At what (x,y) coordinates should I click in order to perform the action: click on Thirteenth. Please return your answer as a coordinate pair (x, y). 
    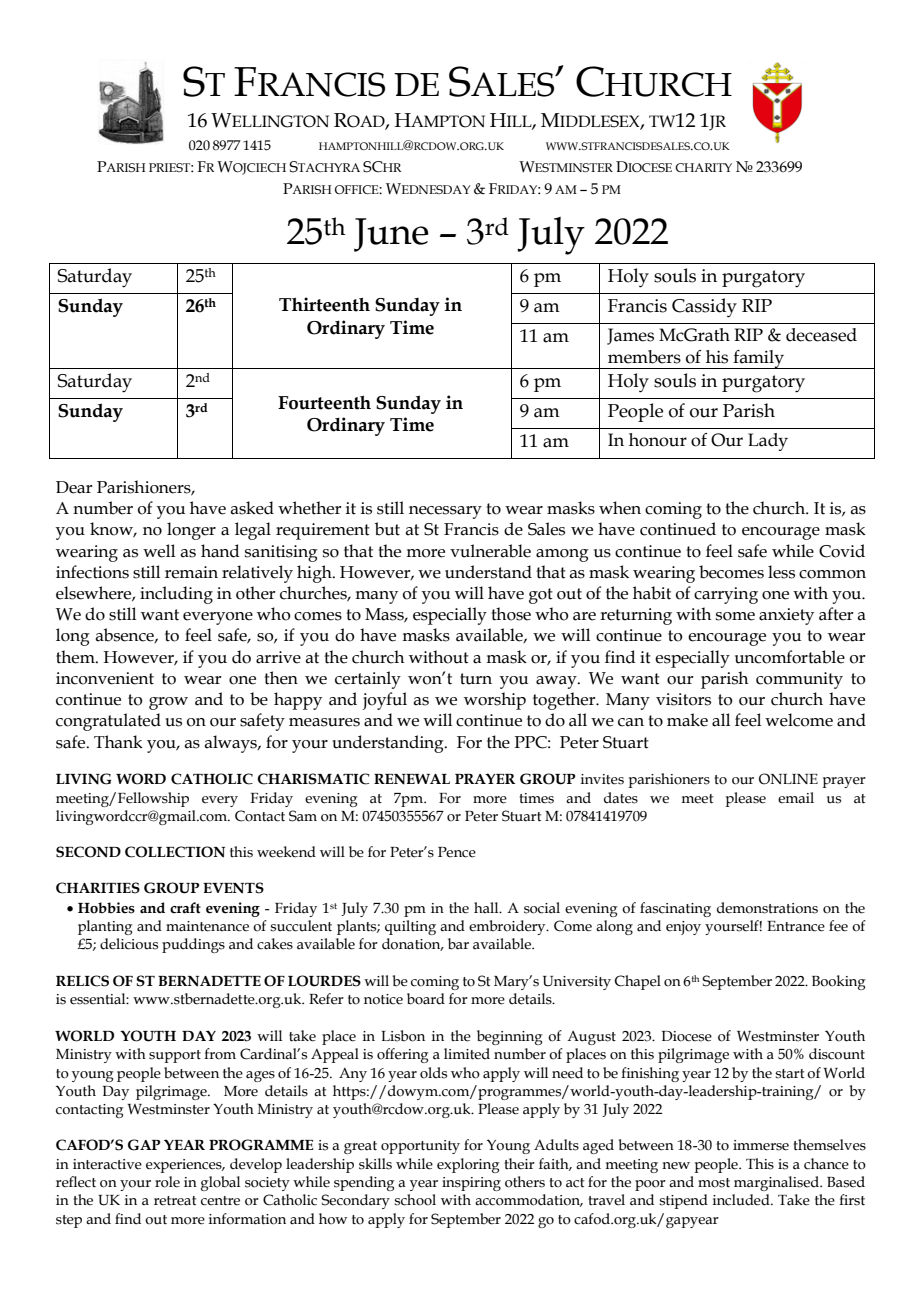
    Looking at the image, I should click on (324, 304).
